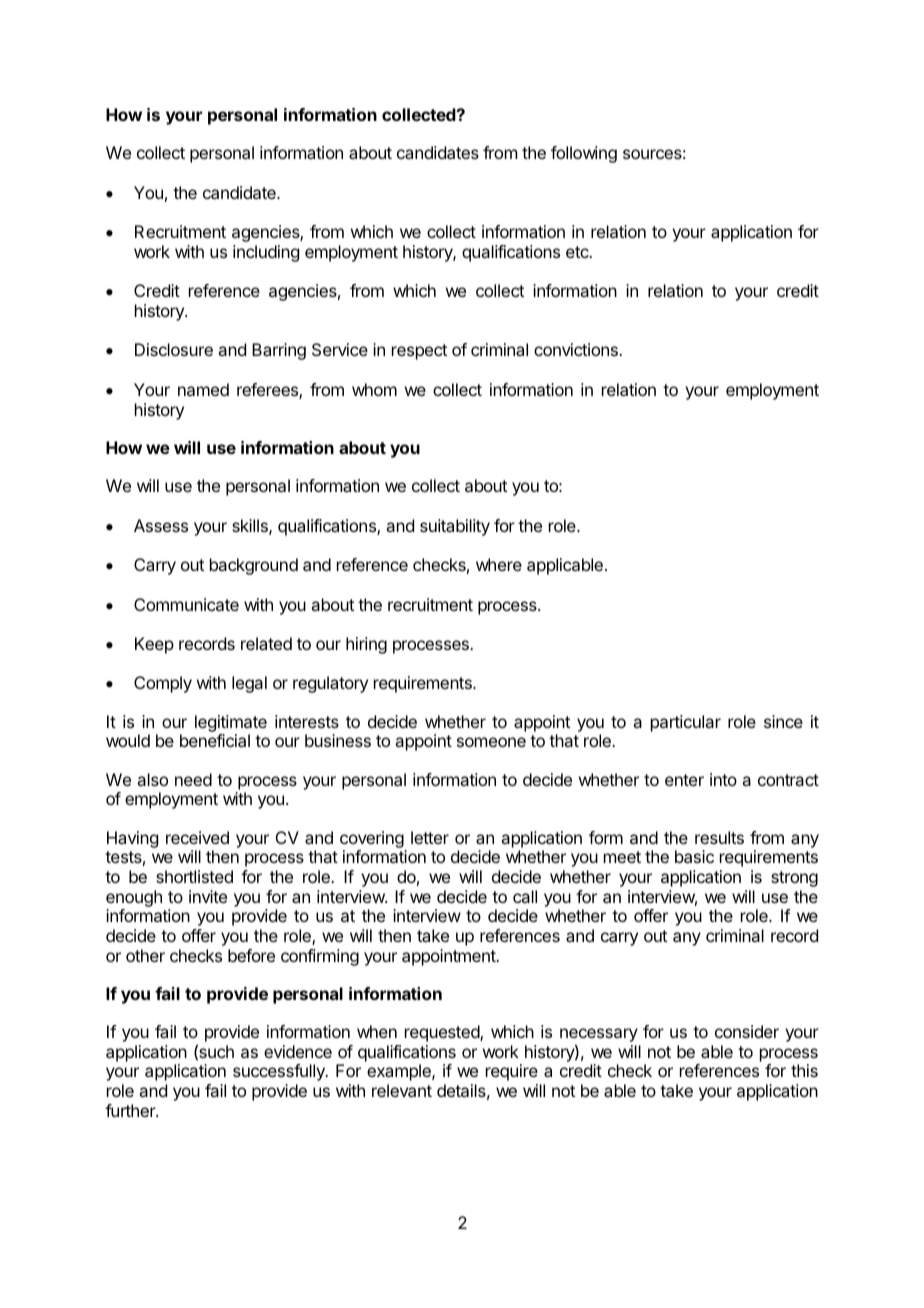  Describe the element at coordinates (186, 604) in the document. I see `Communicate` at that location.
